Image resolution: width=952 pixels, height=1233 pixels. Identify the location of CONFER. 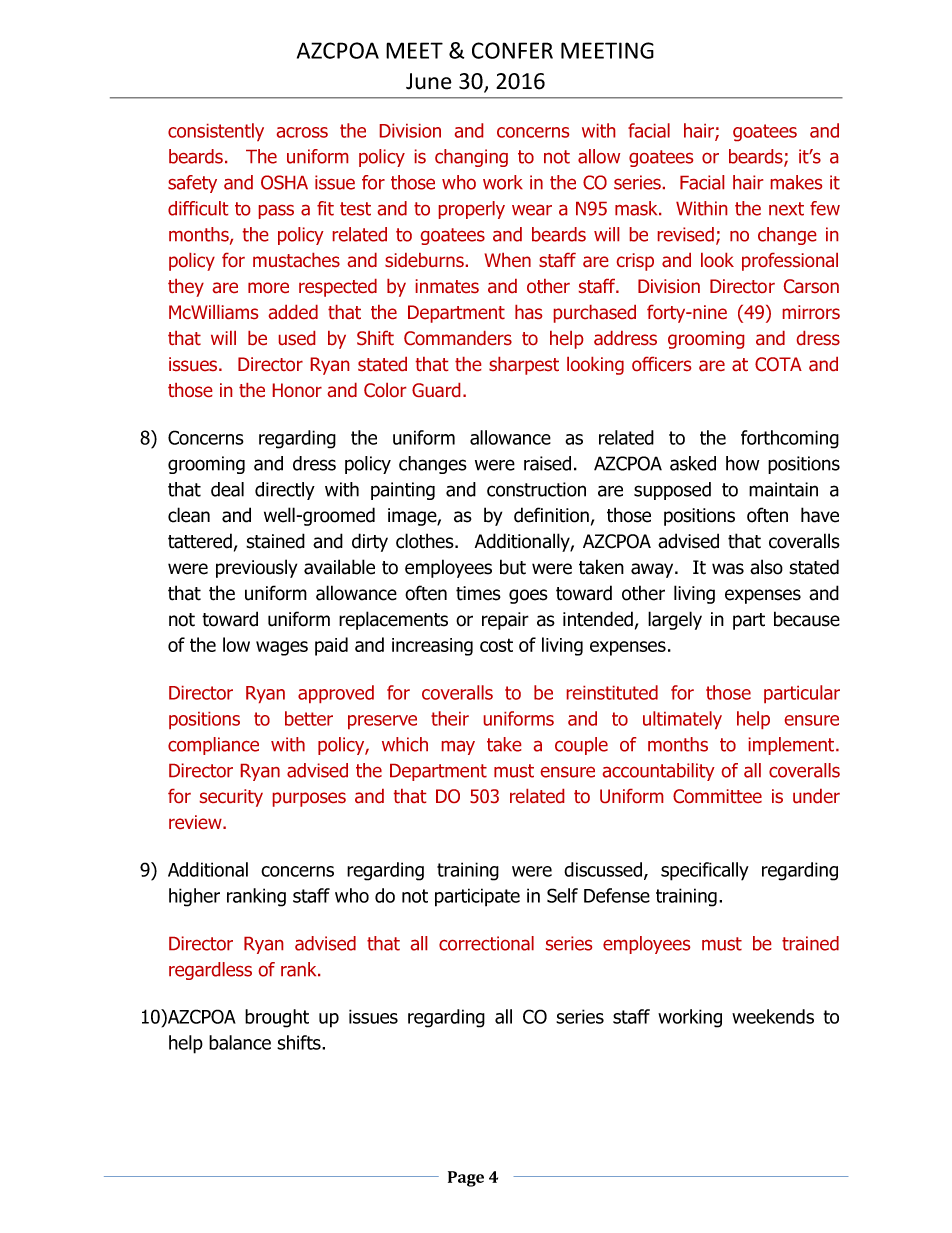
(512, 50).
